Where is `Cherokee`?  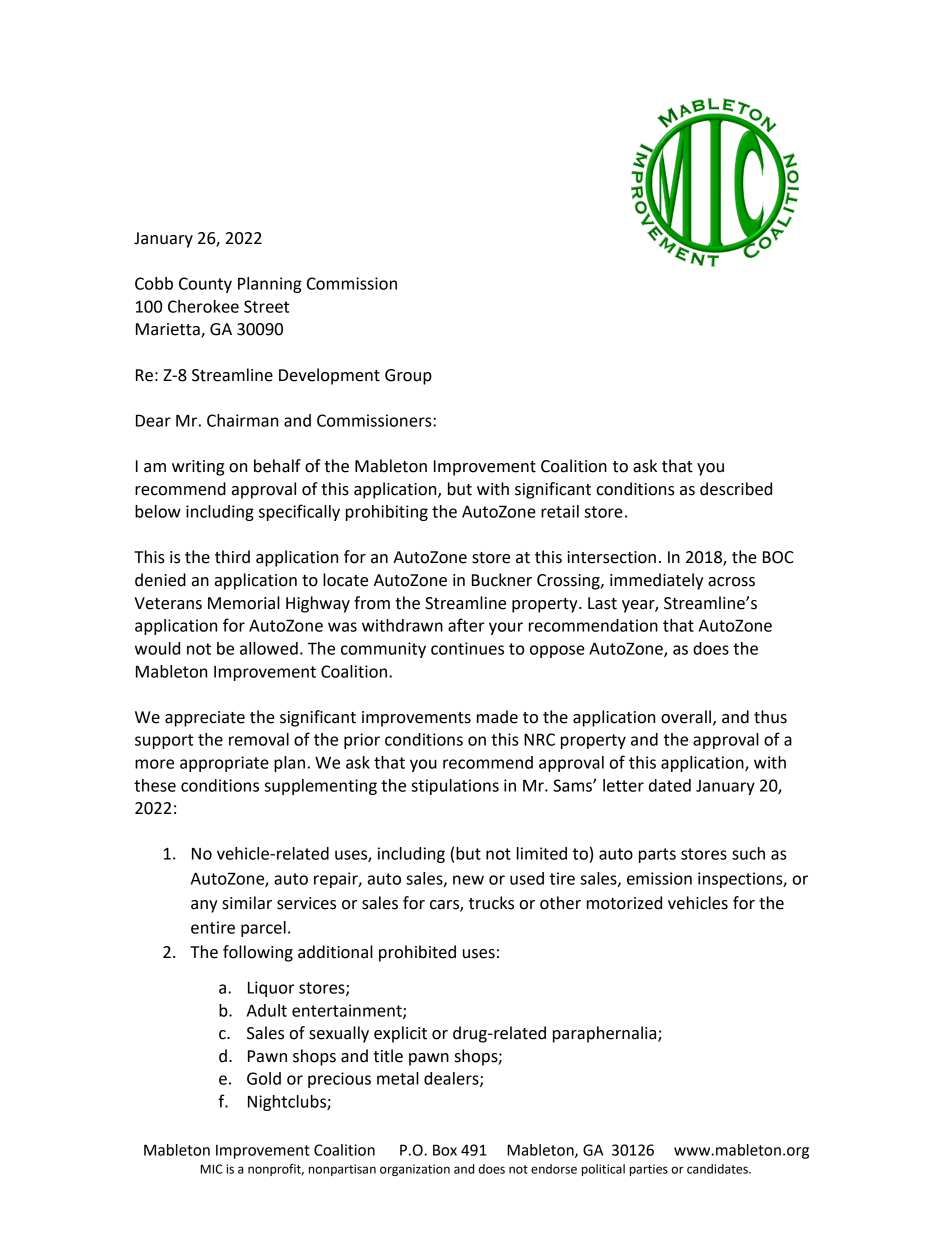 Cherokee is located at coordinates (203, 306).
